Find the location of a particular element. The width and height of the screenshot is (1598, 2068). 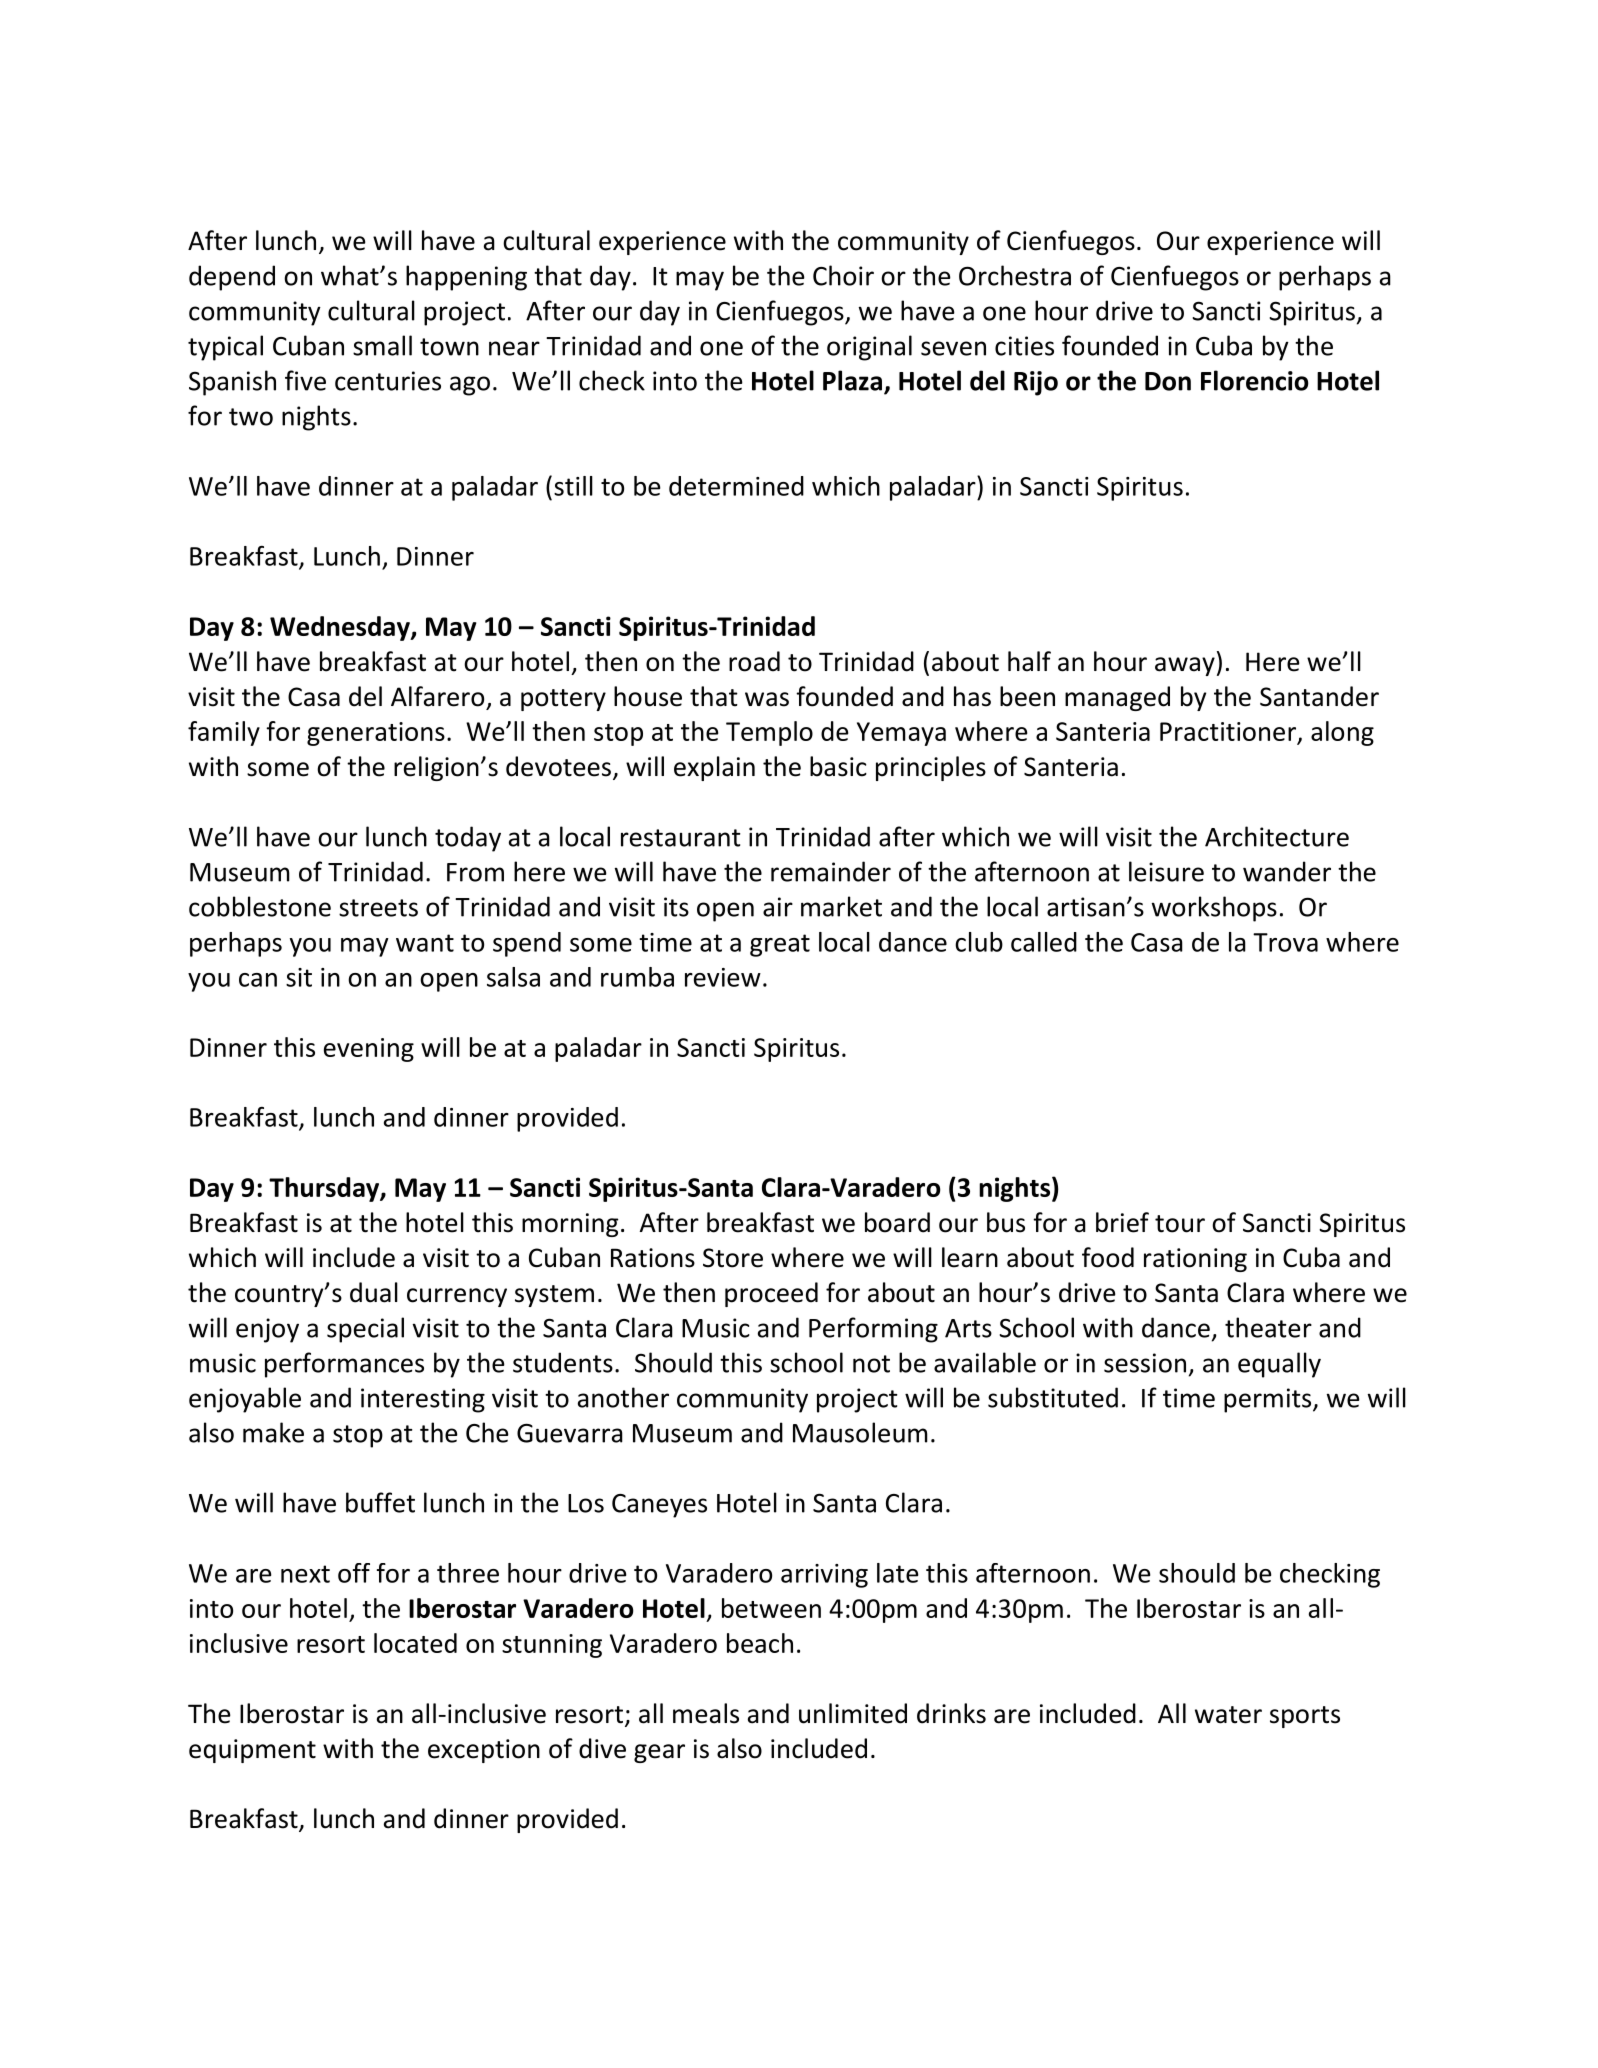

Choir is located at coordinates (843, 275).
